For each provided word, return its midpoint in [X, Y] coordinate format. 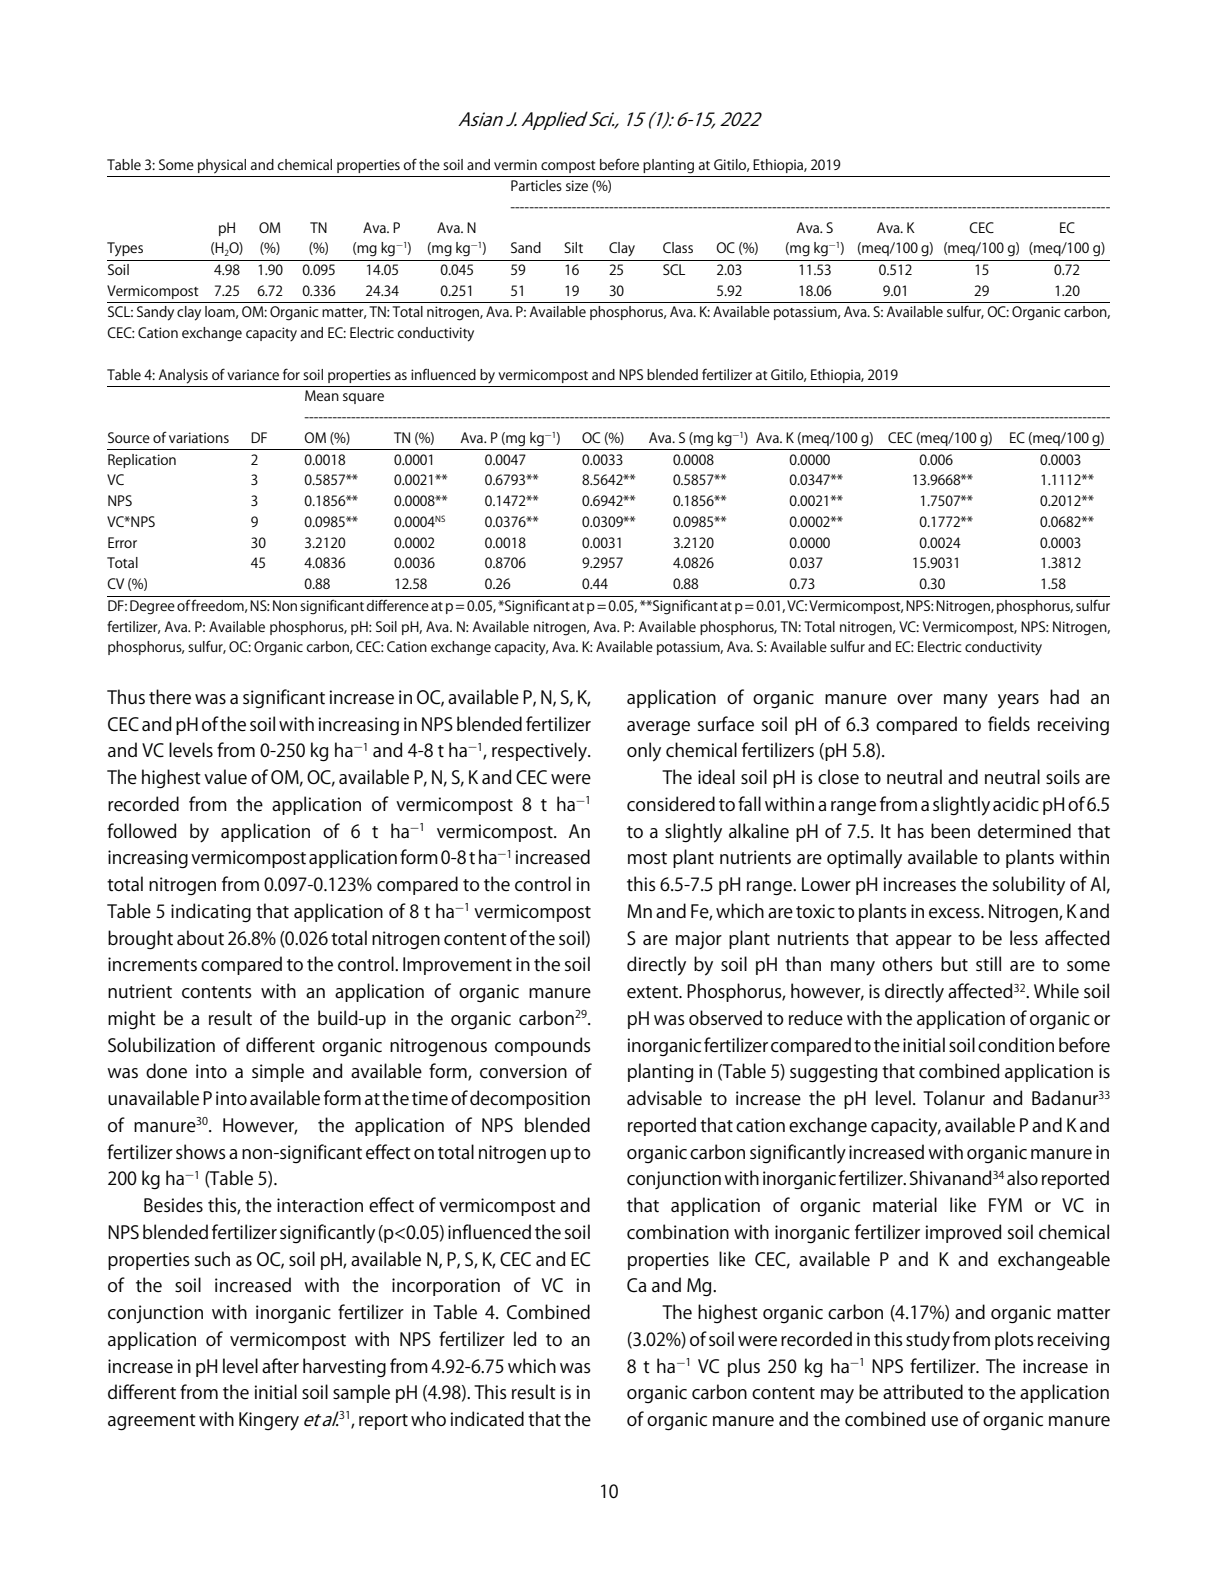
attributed [923, 1392]
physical [222, 166]
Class [678, 247]
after [280, 1366]
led [525, 1339]
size [577, 185]
